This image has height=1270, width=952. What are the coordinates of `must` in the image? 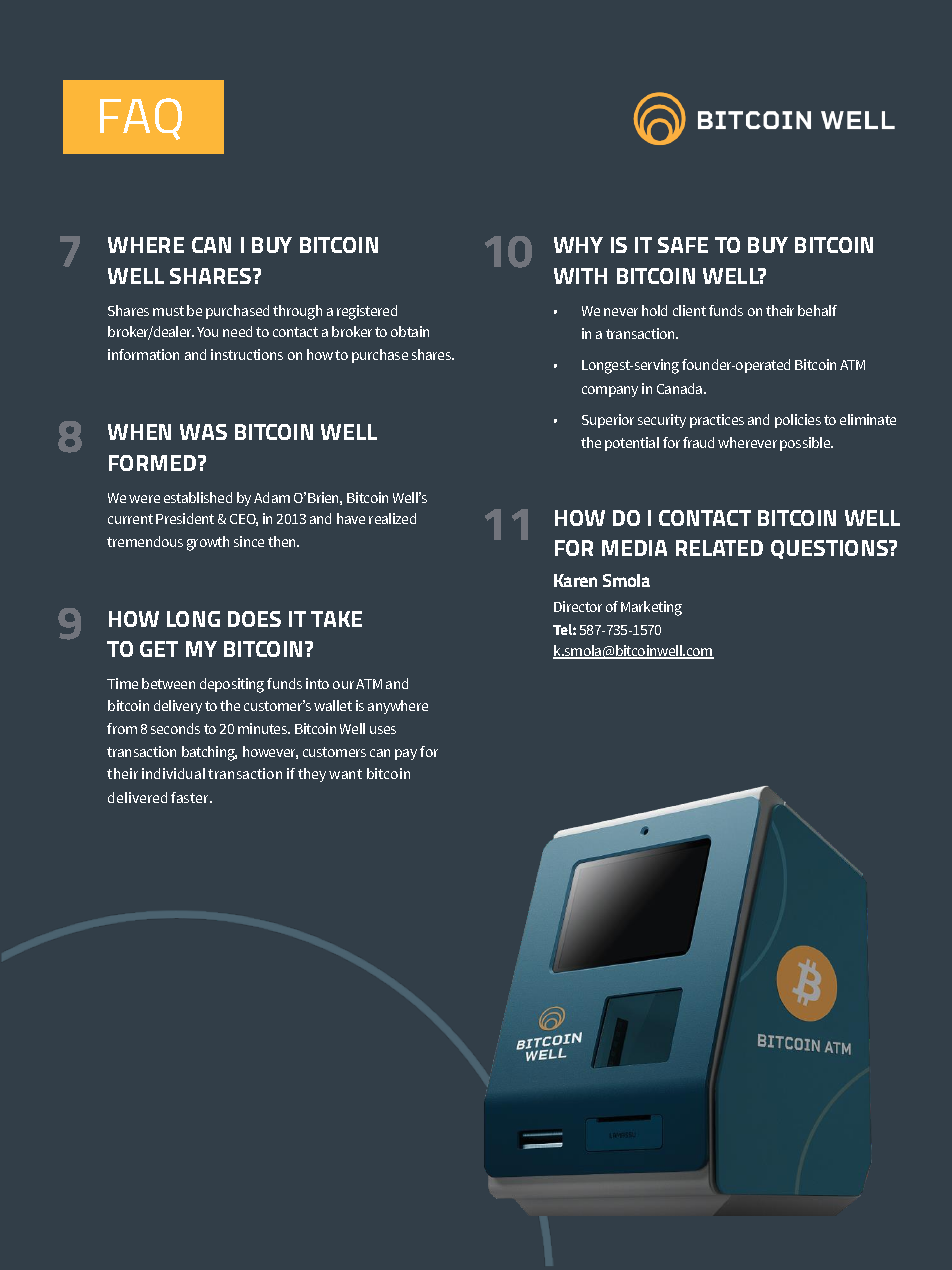 It's located at (168, 311).
